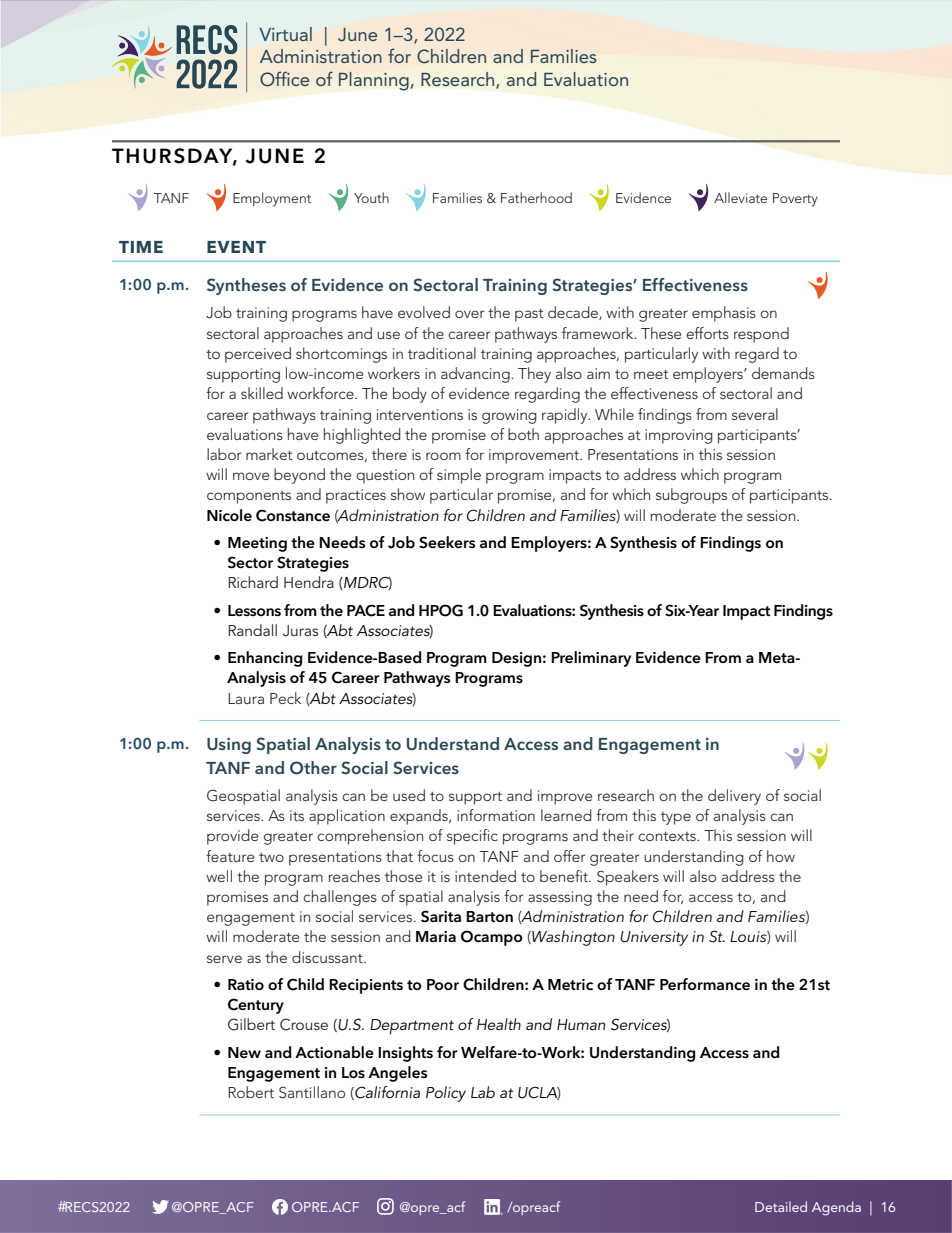 This screenshot has height=1233, width=952. What do you see at coordinates (459, 476) in the screenshot?
I see `simple` at bounding box center [459, 476].
